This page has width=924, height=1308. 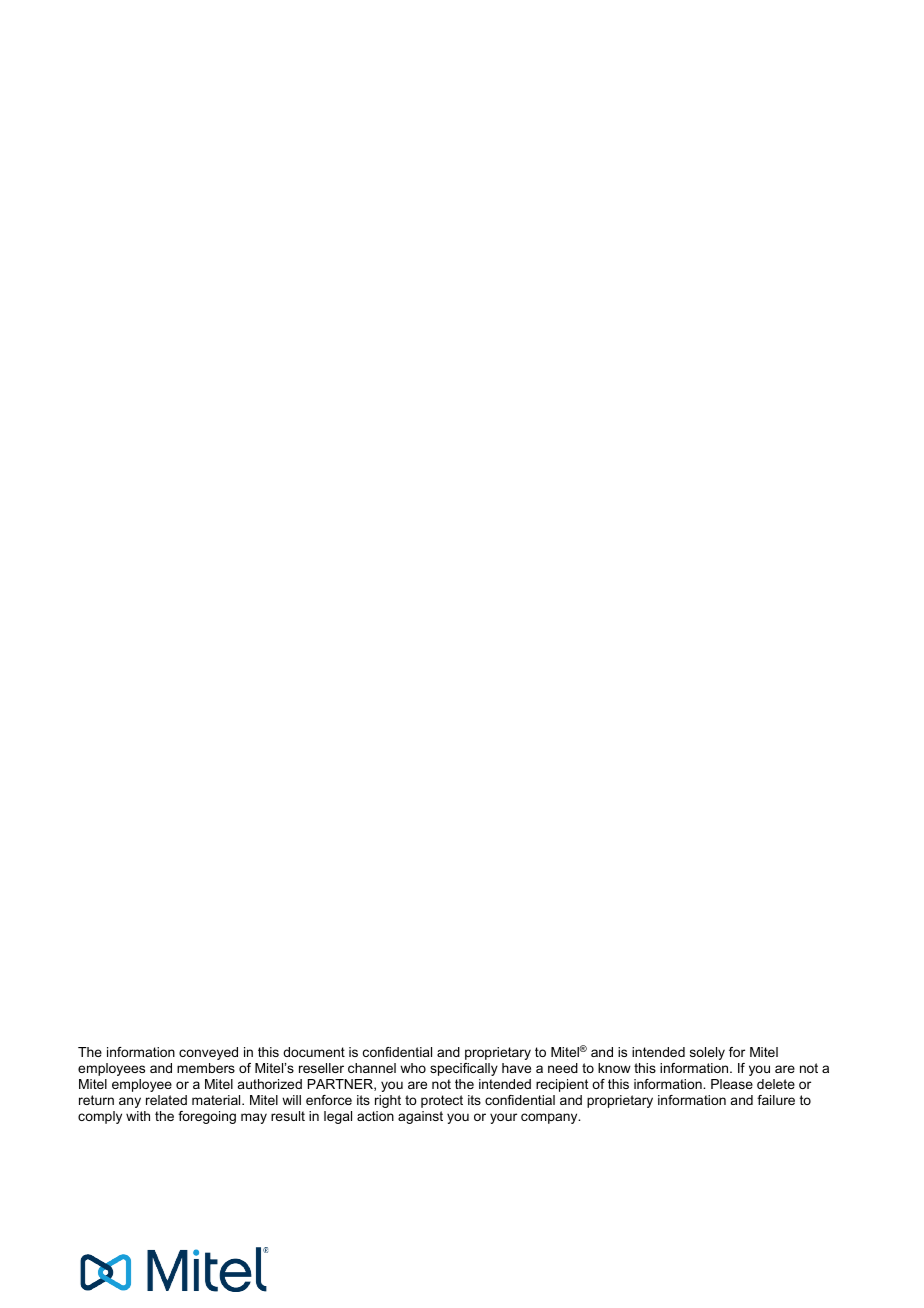 I want to click on against, so click(x=420, y=1117).
